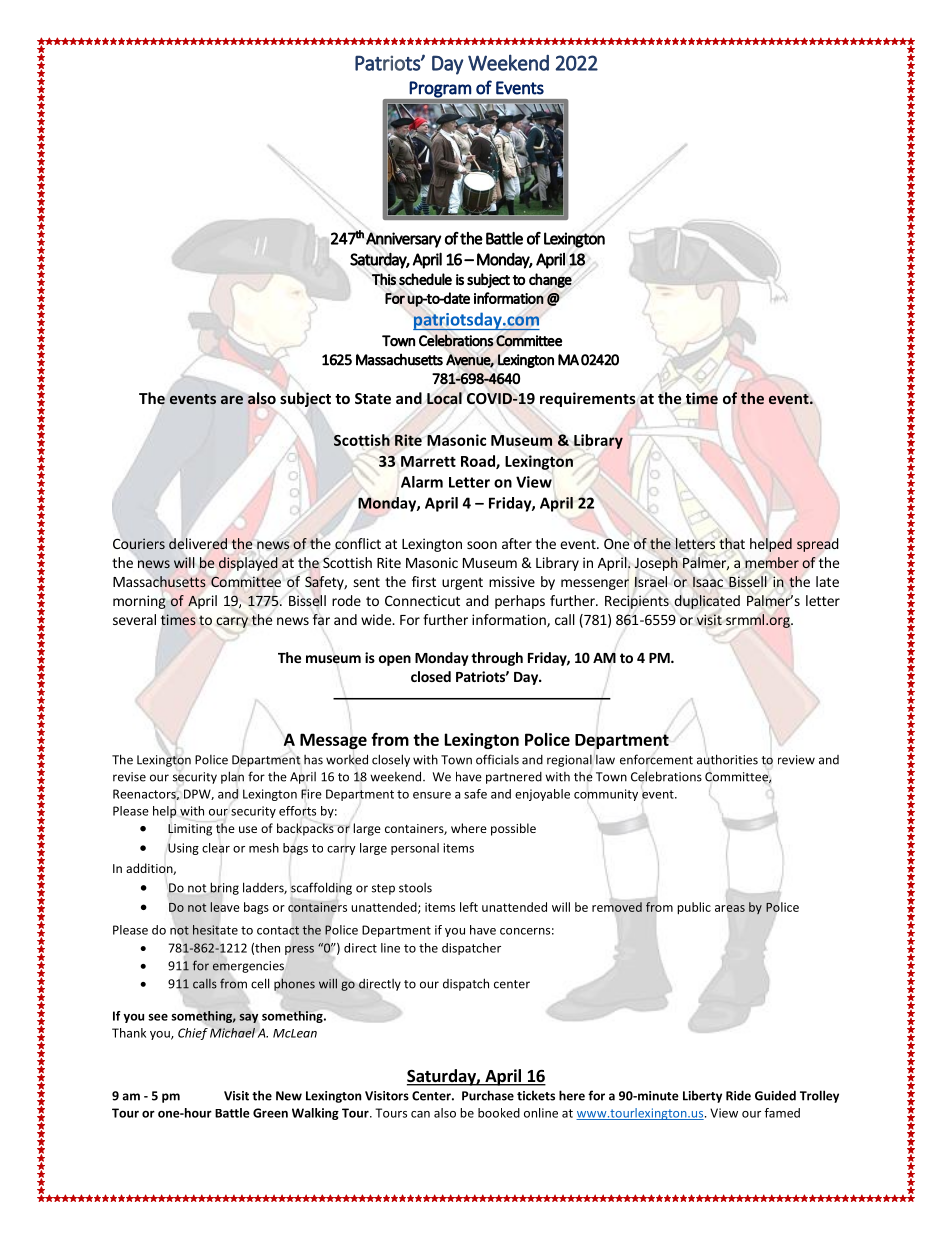 This screenshot has height=1233, width=952. I want to click on Purchase, so click(488, 1095).
